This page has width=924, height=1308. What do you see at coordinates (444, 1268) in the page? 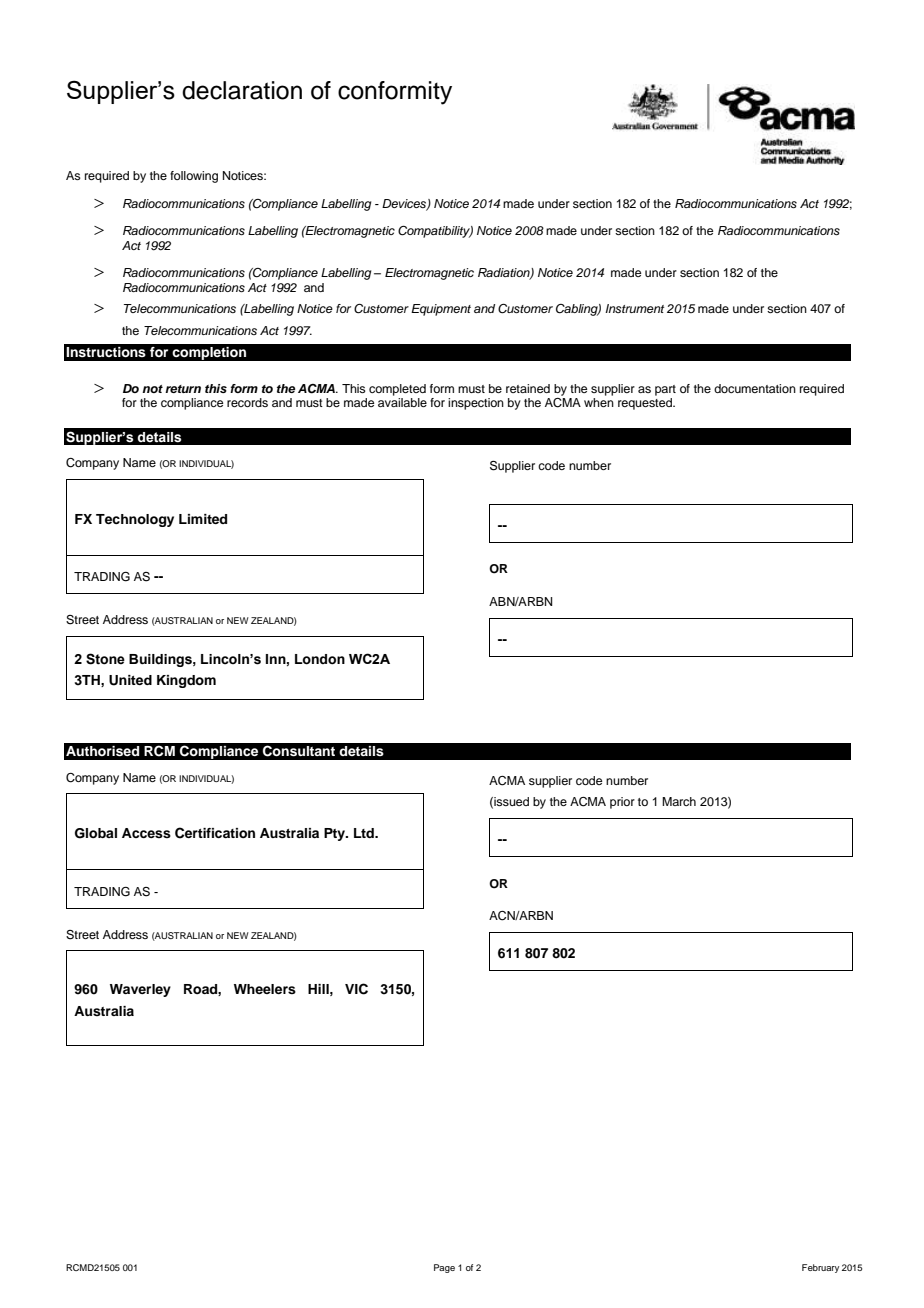
I see `Page` at bounding box center [444, 1268].
